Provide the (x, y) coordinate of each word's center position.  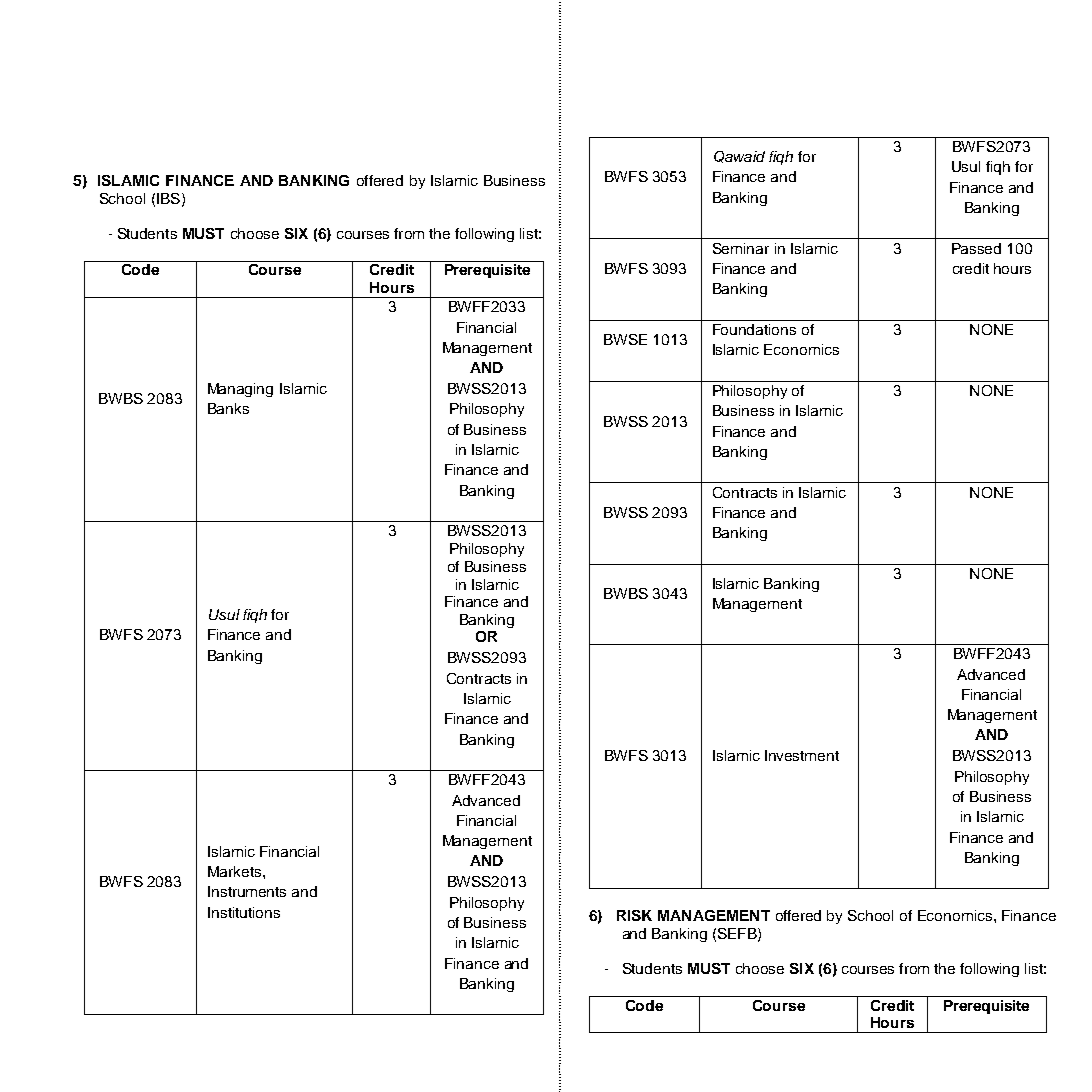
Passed (976, 248)
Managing (240, 390)
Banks (228, 408)
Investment (802, 755)
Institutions (244, 912)
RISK (634, 915)
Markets (236, 871)
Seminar (741, 248)
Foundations (754, 329)
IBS (168, 198)
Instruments (247, 891)
